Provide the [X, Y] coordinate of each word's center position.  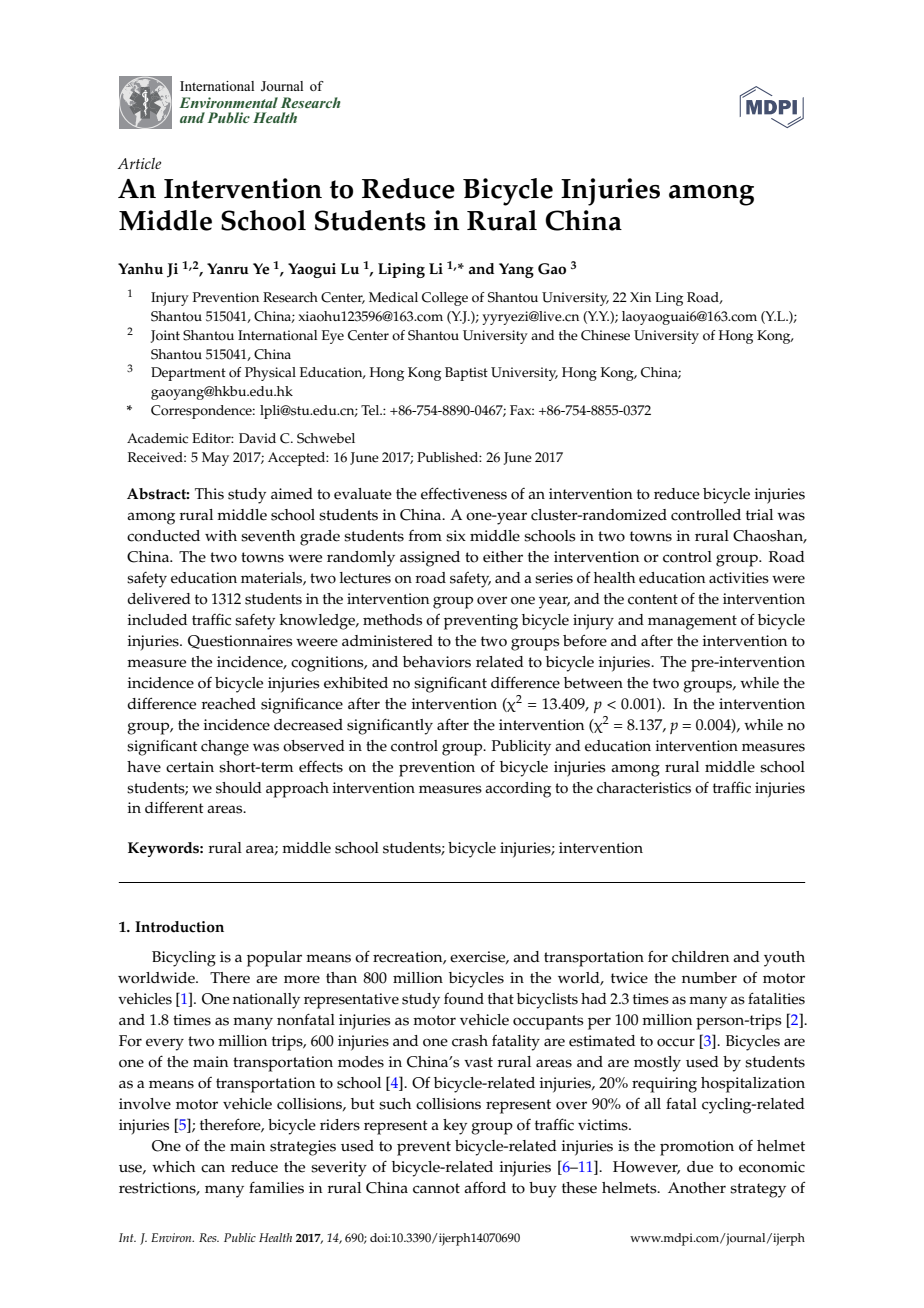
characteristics [644, 788]
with [221, 535]
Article [139, 163]
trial [759, 514]
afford [485, 1188]
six [456, 536]
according [518, 790]
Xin [640, 297]
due [700, 1167]
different [174, 807]
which [173, 1167]
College [445, 299]
